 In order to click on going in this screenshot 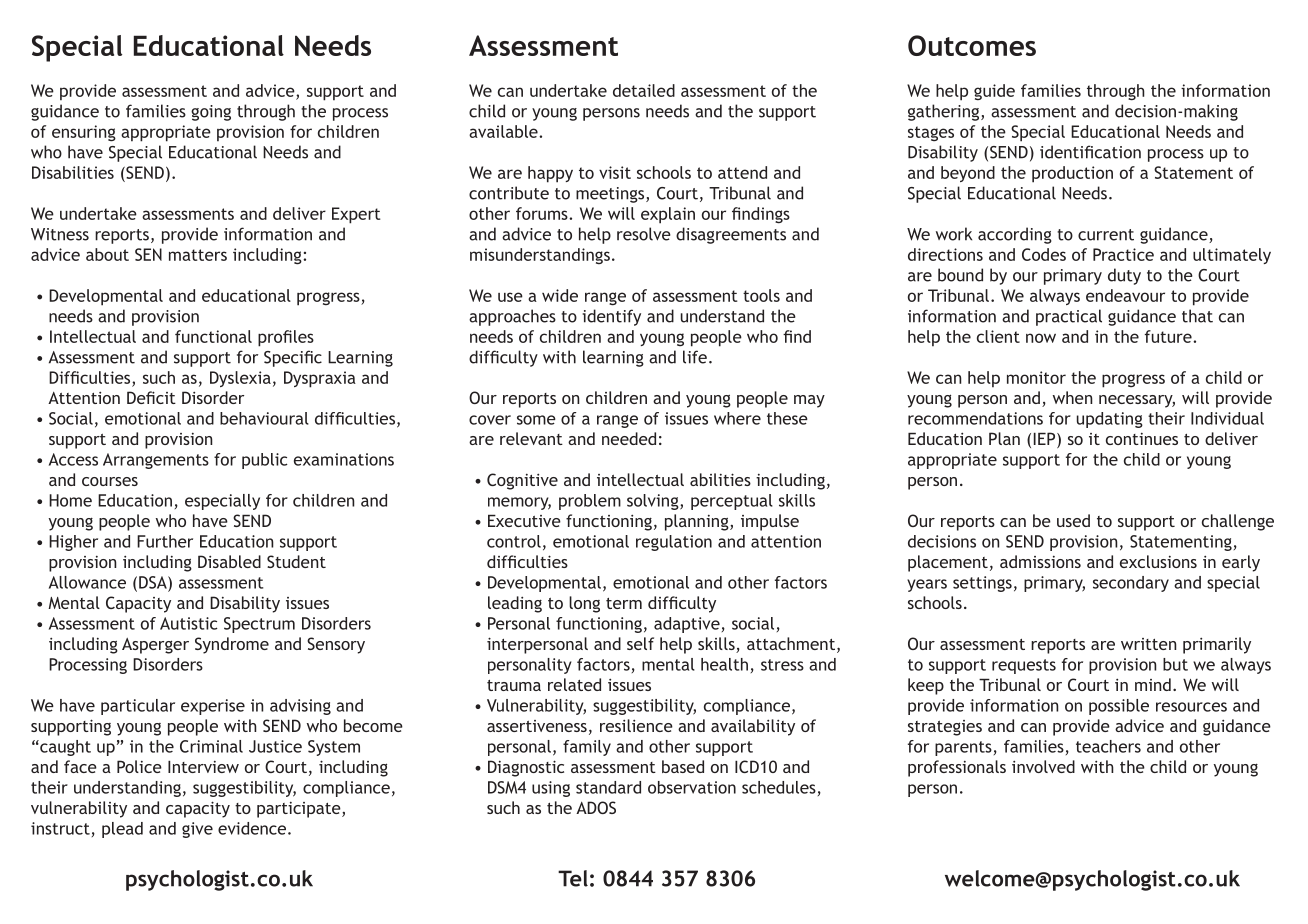, I will do `click(211, 113)`.
